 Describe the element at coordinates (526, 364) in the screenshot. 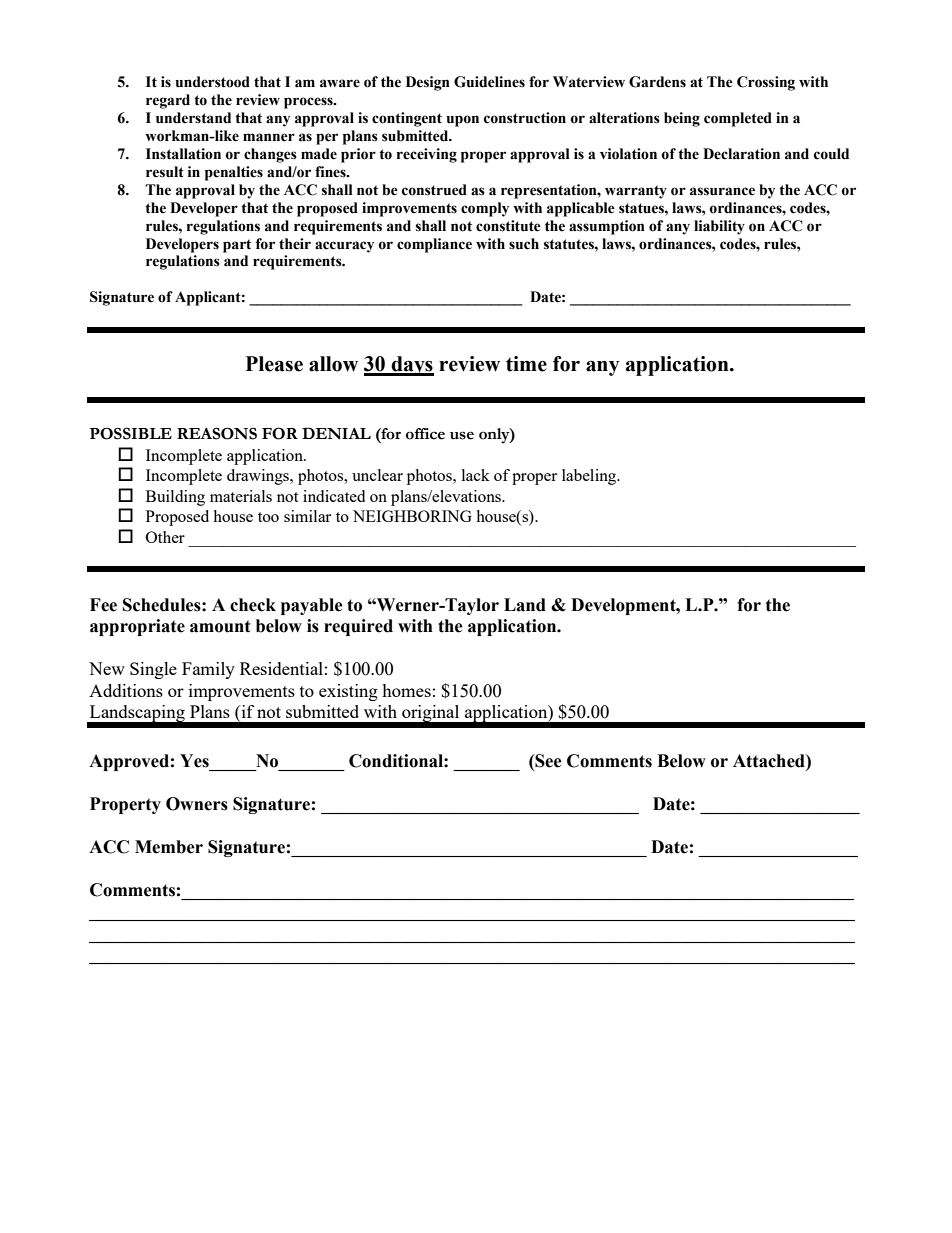

I see `time` at that location.
